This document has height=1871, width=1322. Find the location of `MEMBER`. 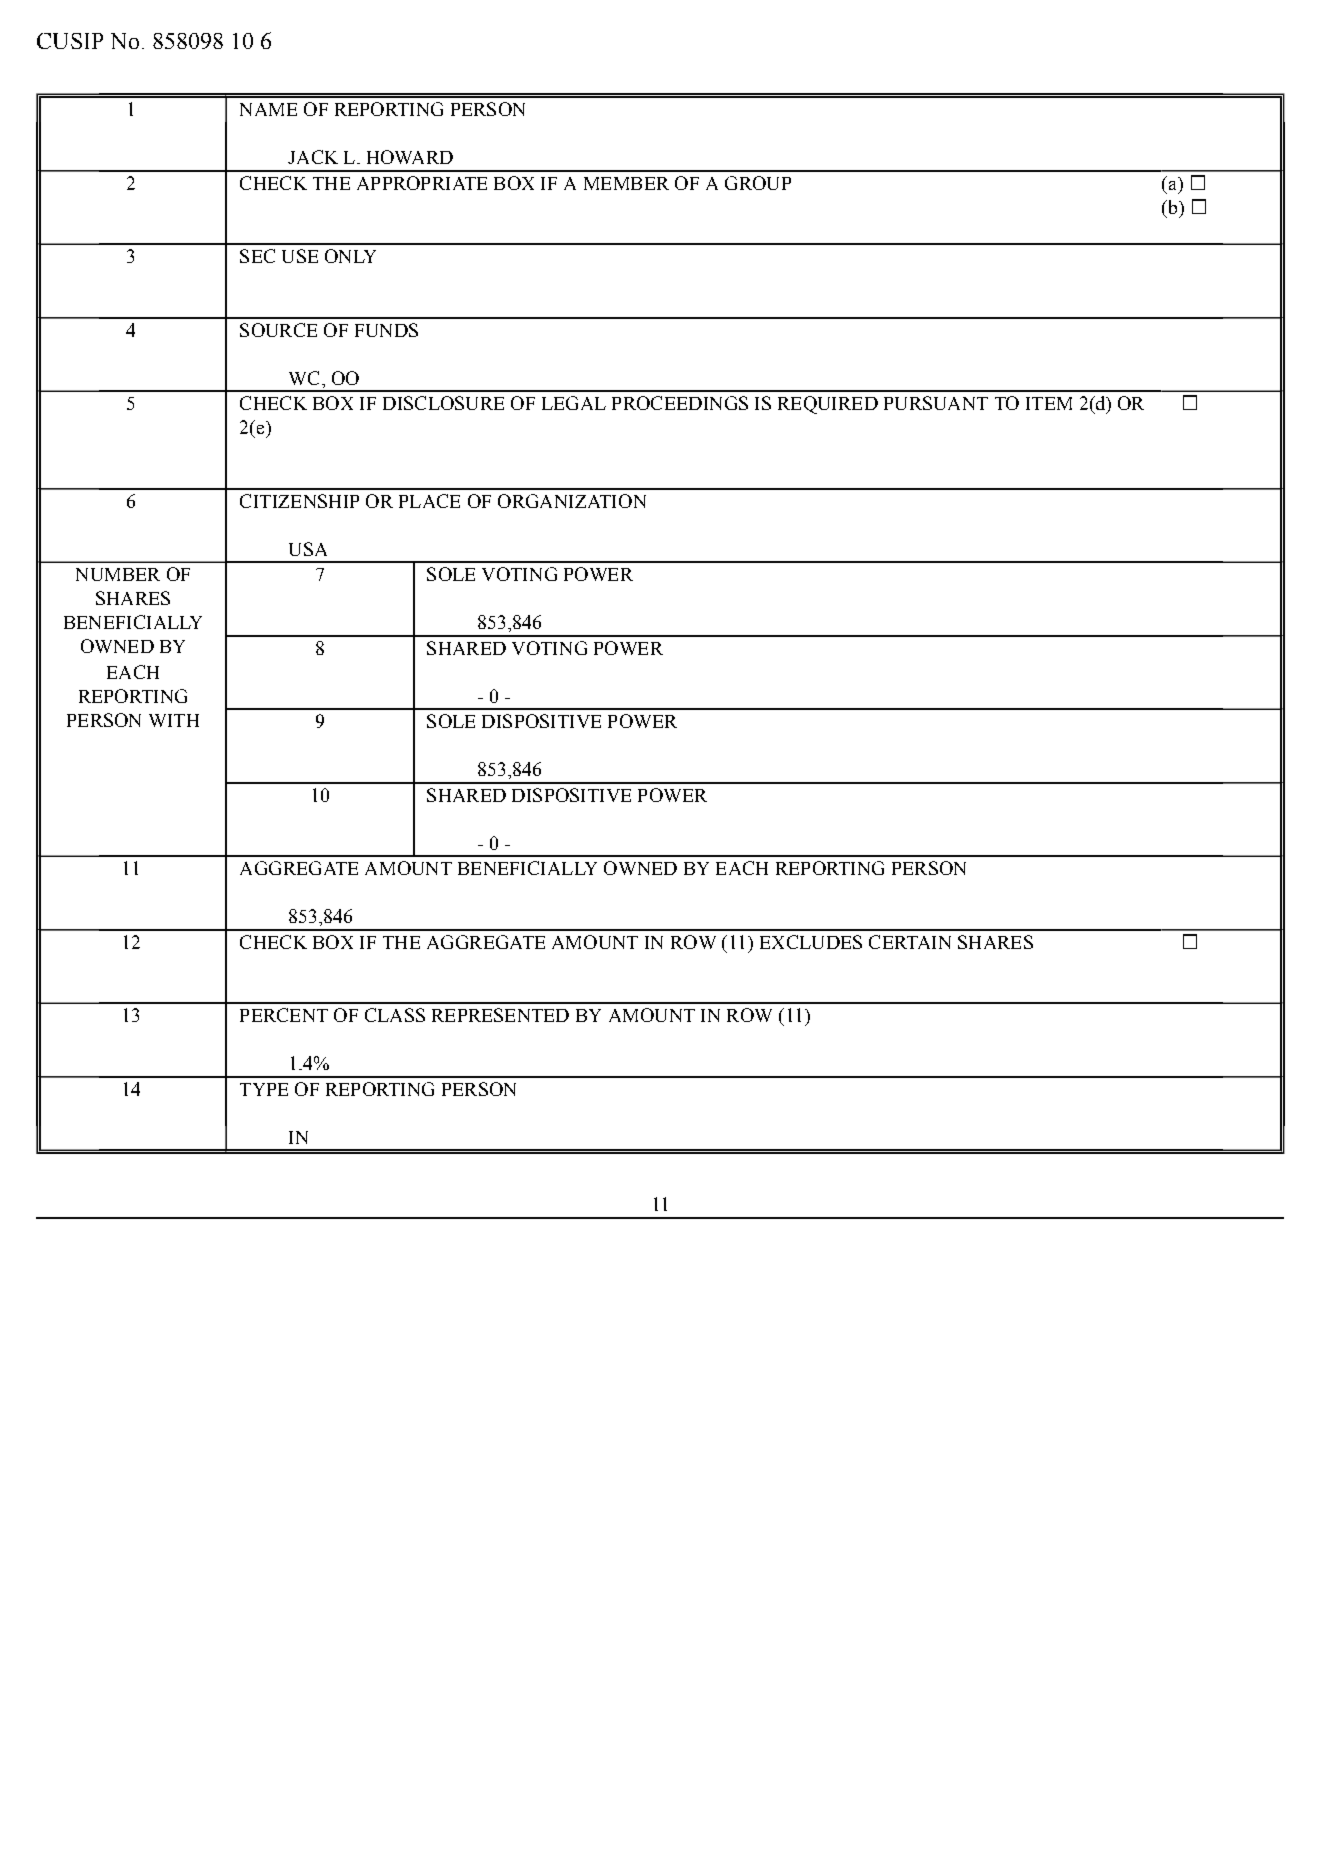

MEMBER is located at coordinates (626, 183).
